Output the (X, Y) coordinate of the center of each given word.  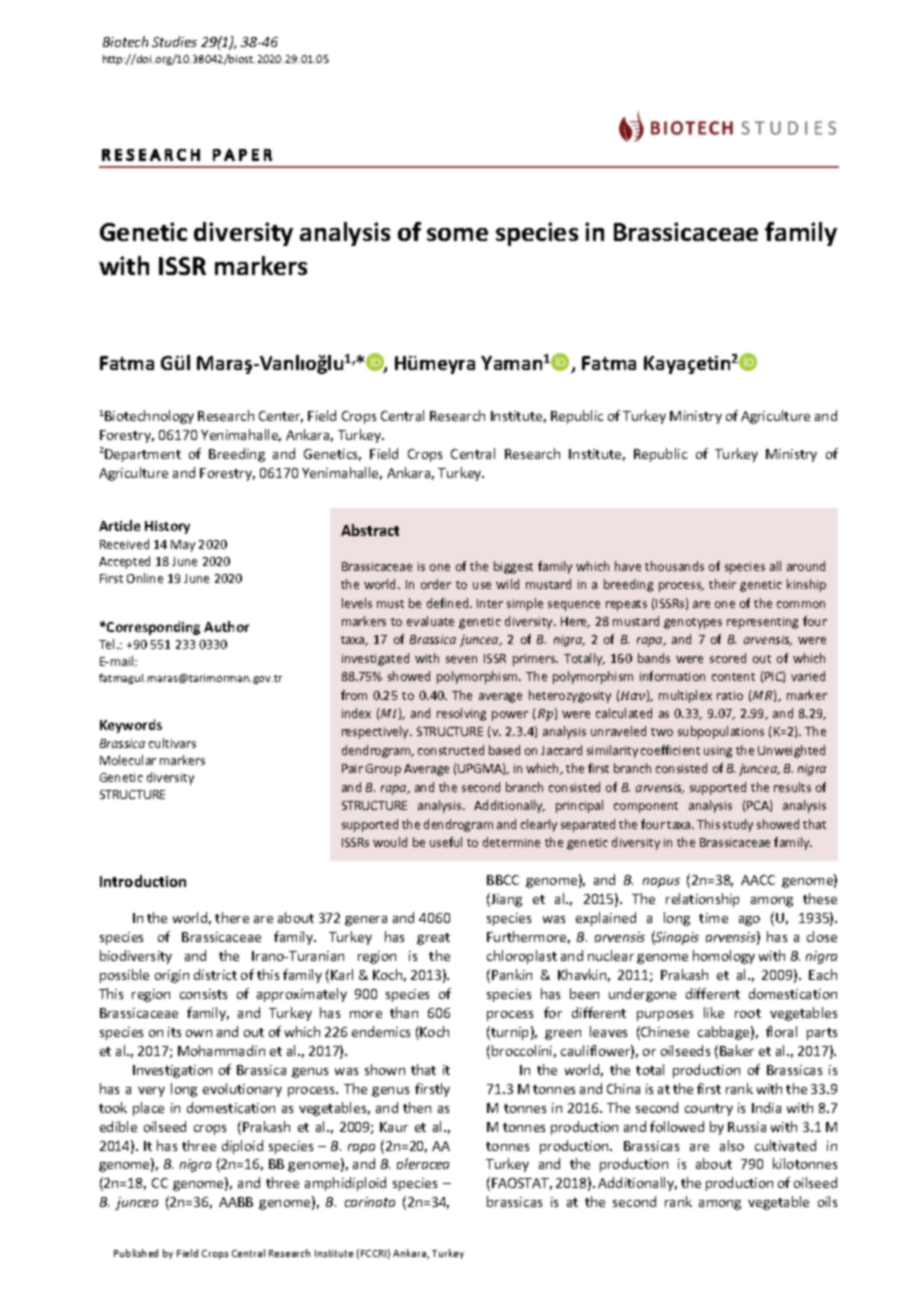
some (457, 234)
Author (226, 626)
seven (461, 659)
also (732, 1145)
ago (749, 921)
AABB (236, 1202)
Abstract (370, 530)
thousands (674, 566)
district (215, 974)
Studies (174, 41)
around (806, 566)
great (433, 939)
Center (281, 417)
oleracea (423, 1163)
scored (728, 658)
